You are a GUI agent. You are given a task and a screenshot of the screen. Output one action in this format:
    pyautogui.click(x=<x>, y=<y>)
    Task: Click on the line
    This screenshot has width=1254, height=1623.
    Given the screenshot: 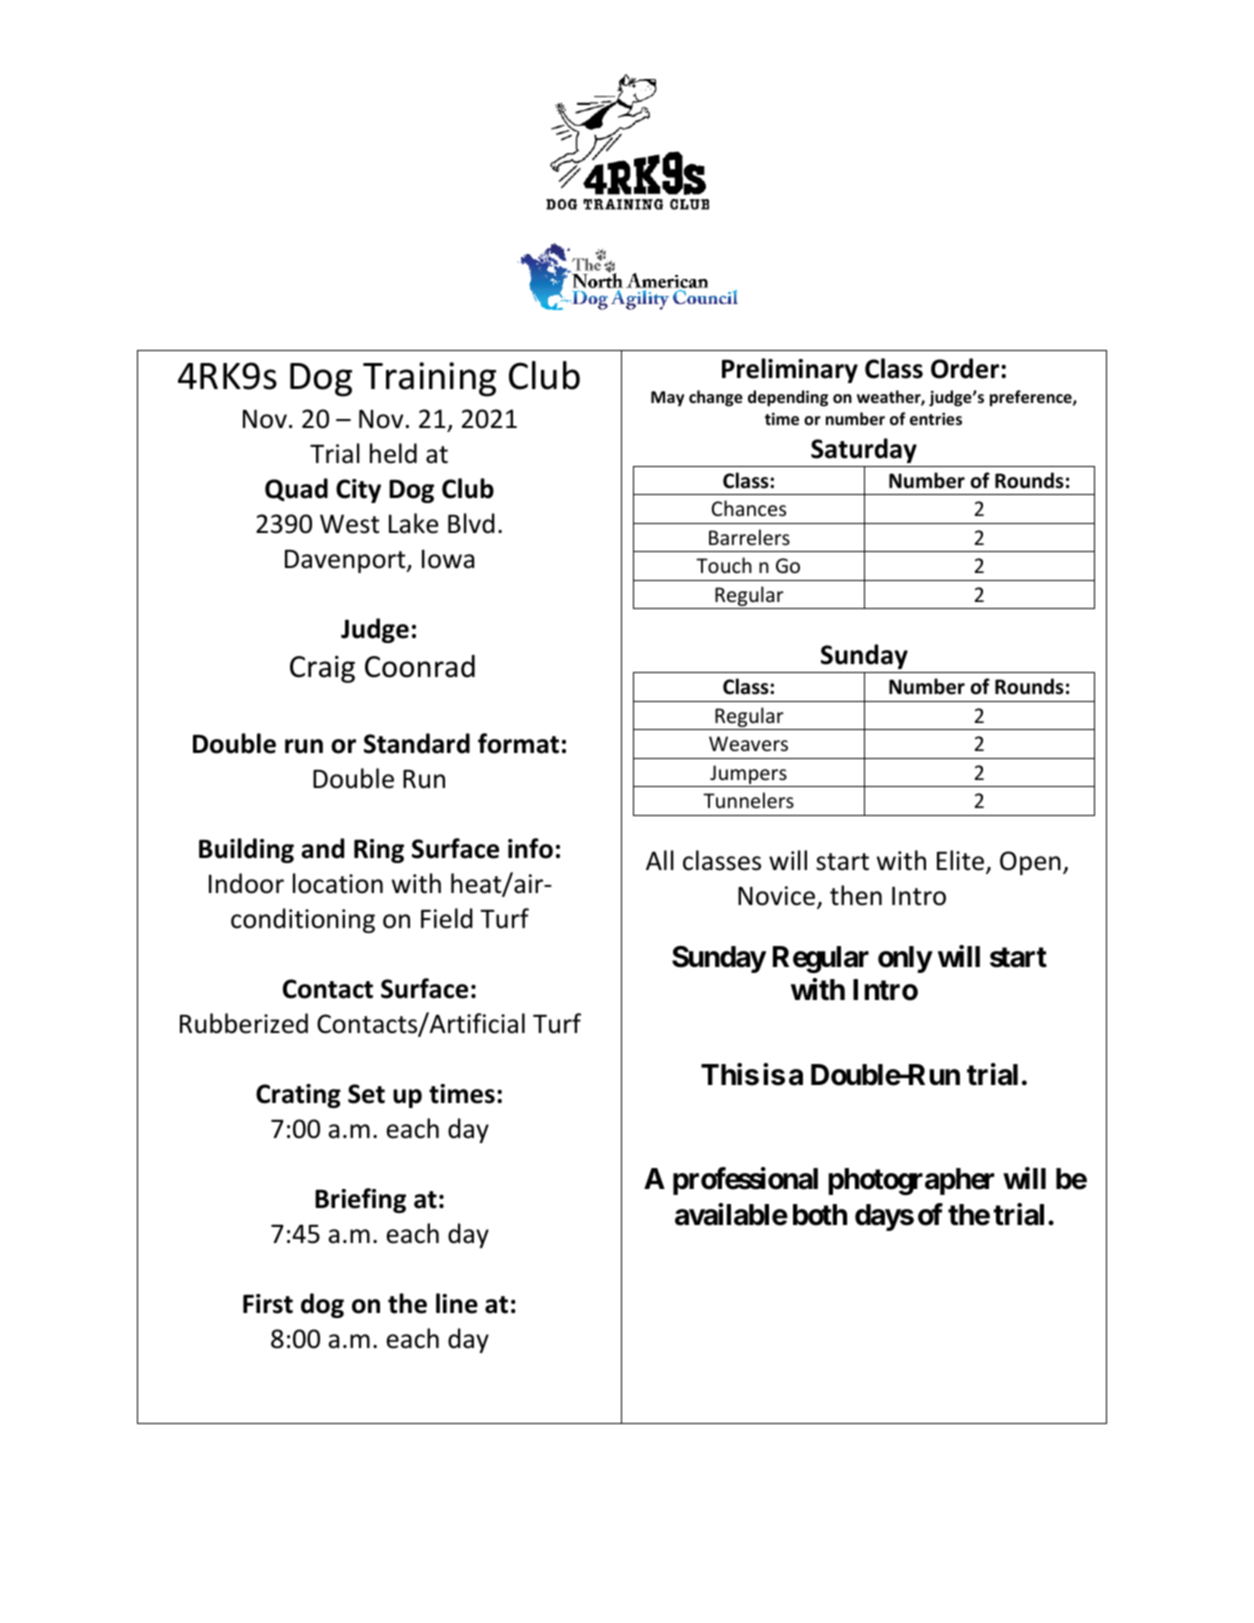 What is the action you would take?
    pyautogui.click(x=457, y=1303)
